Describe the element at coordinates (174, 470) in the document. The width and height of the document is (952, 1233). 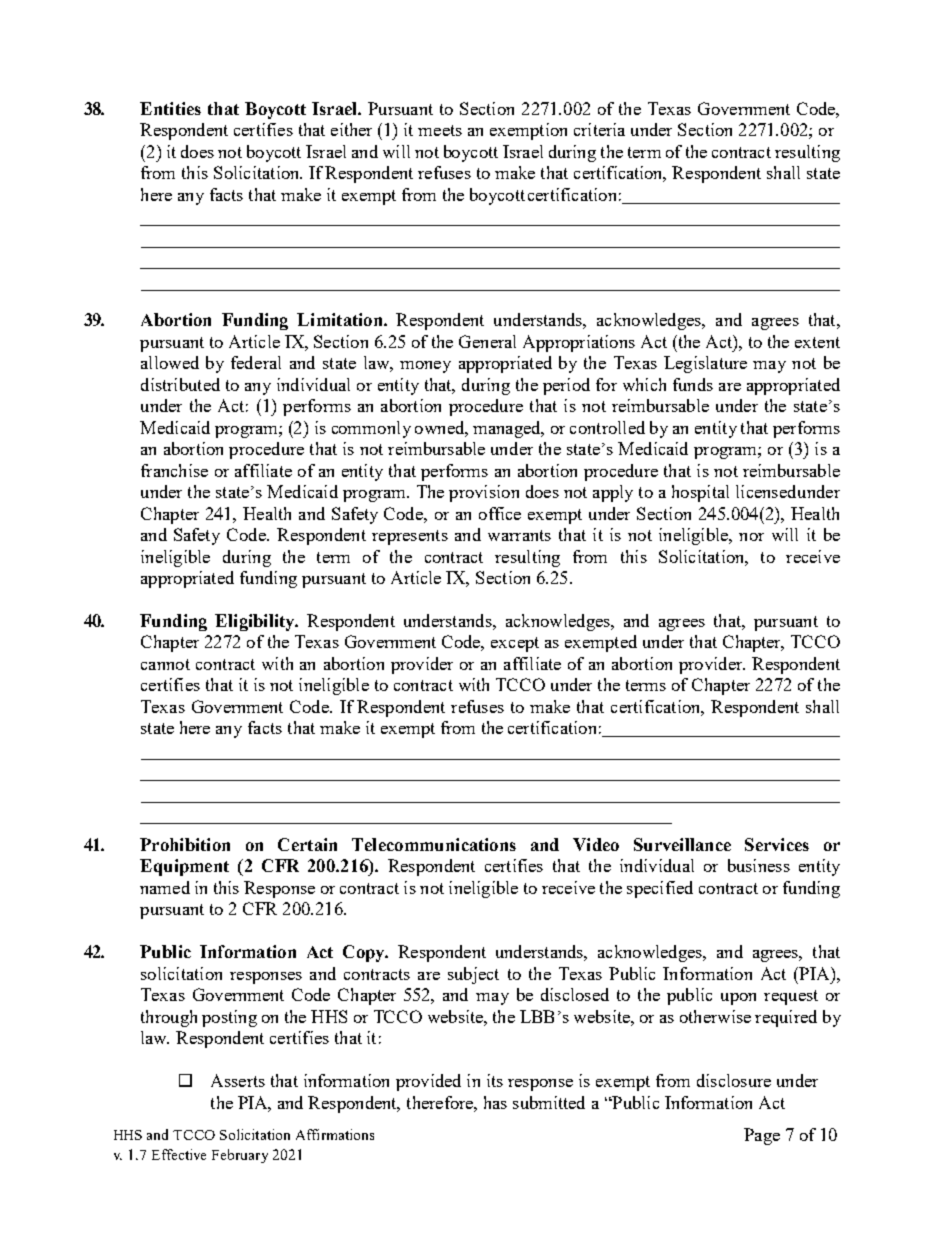
I see `franchise` at that location.
